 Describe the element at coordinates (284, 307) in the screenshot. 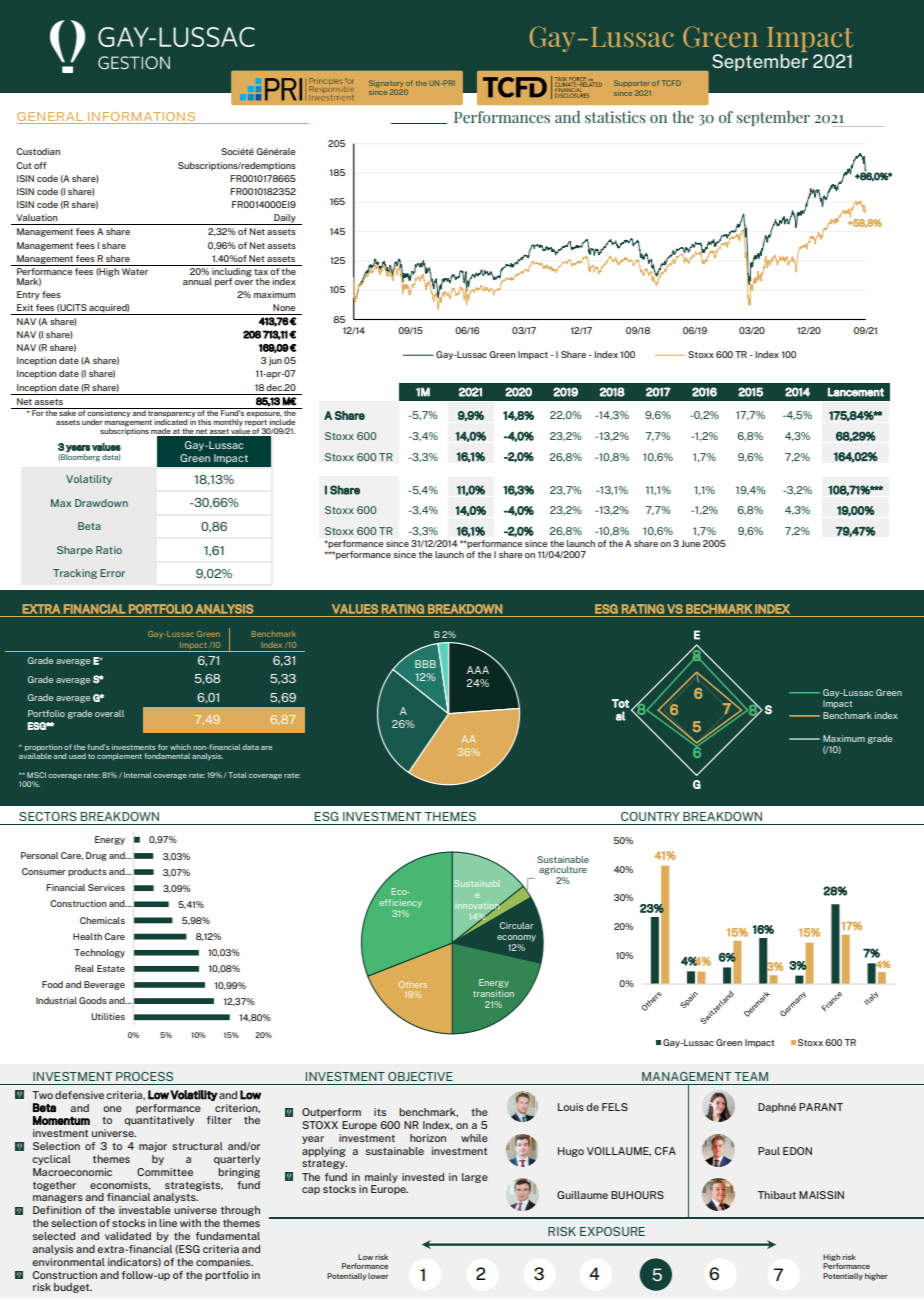

I see `None` at that location.
